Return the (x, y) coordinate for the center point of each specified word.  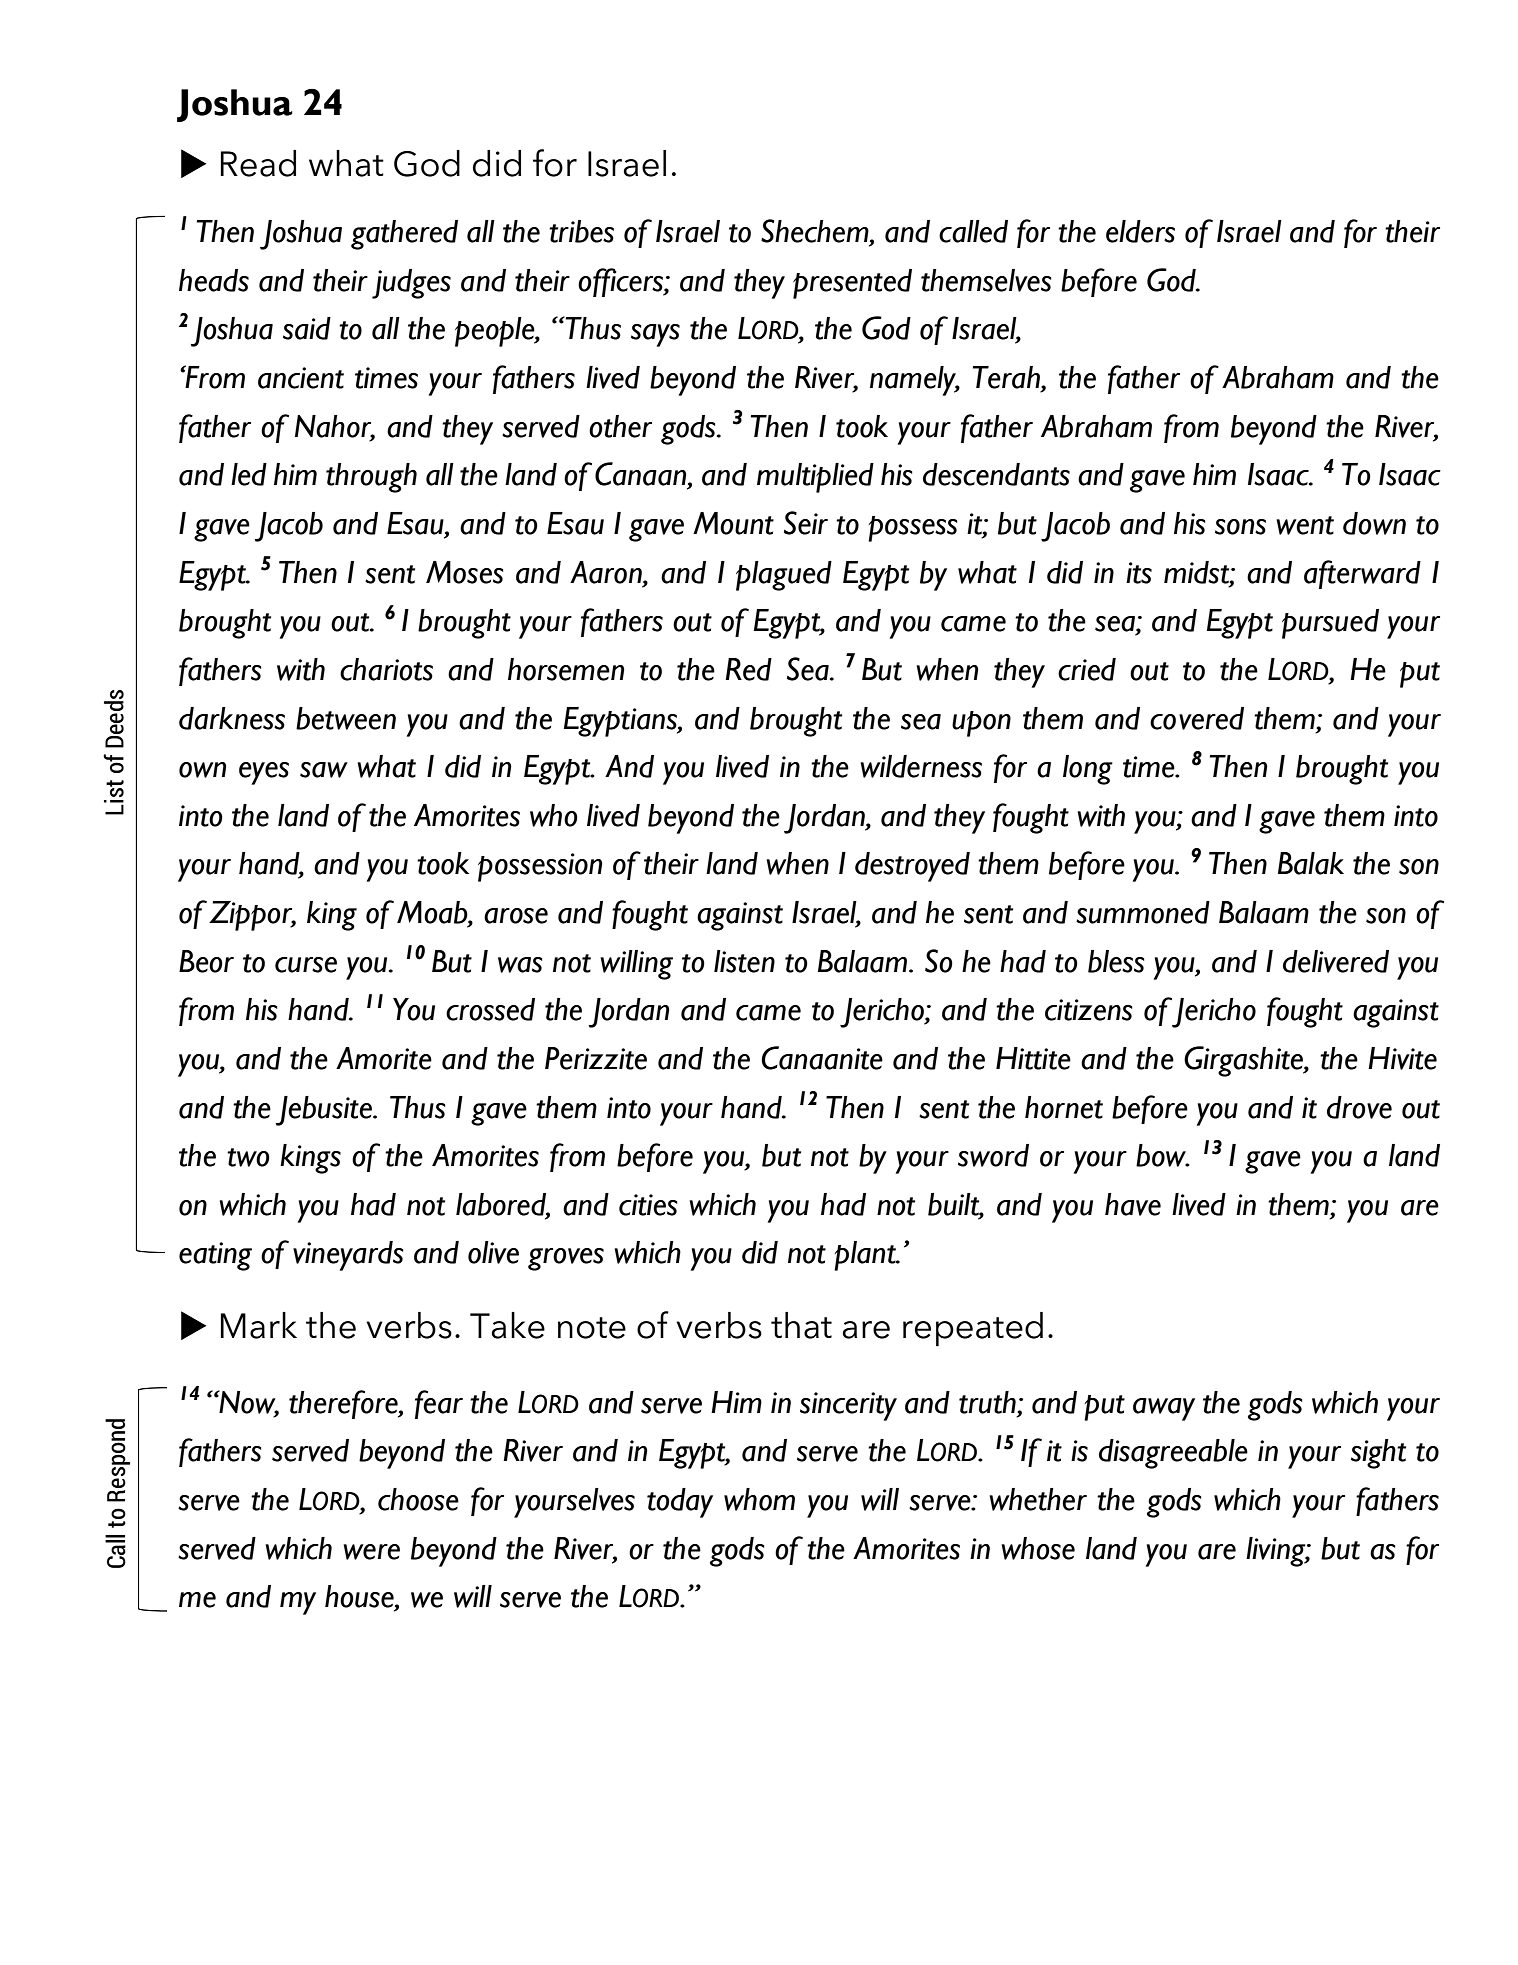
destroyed (912, 867)
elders (1140, 231)
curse (306, 965)
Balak (1311, 863)
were (371, 1552)
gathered (404, 235)
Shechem (816, 232)
